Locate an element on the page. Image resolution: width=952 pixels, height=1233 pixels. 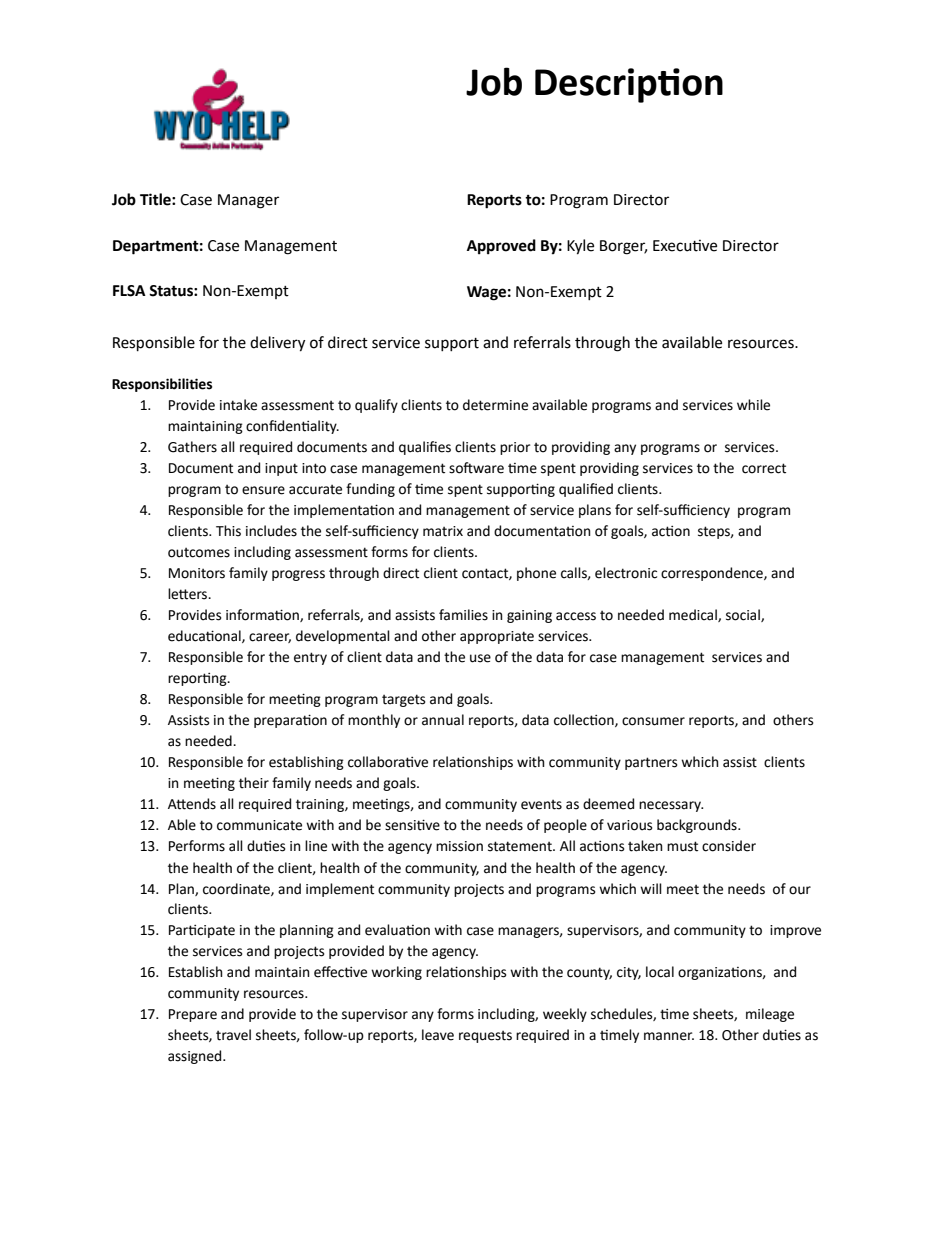
career is located at coordinates (270, 638).
